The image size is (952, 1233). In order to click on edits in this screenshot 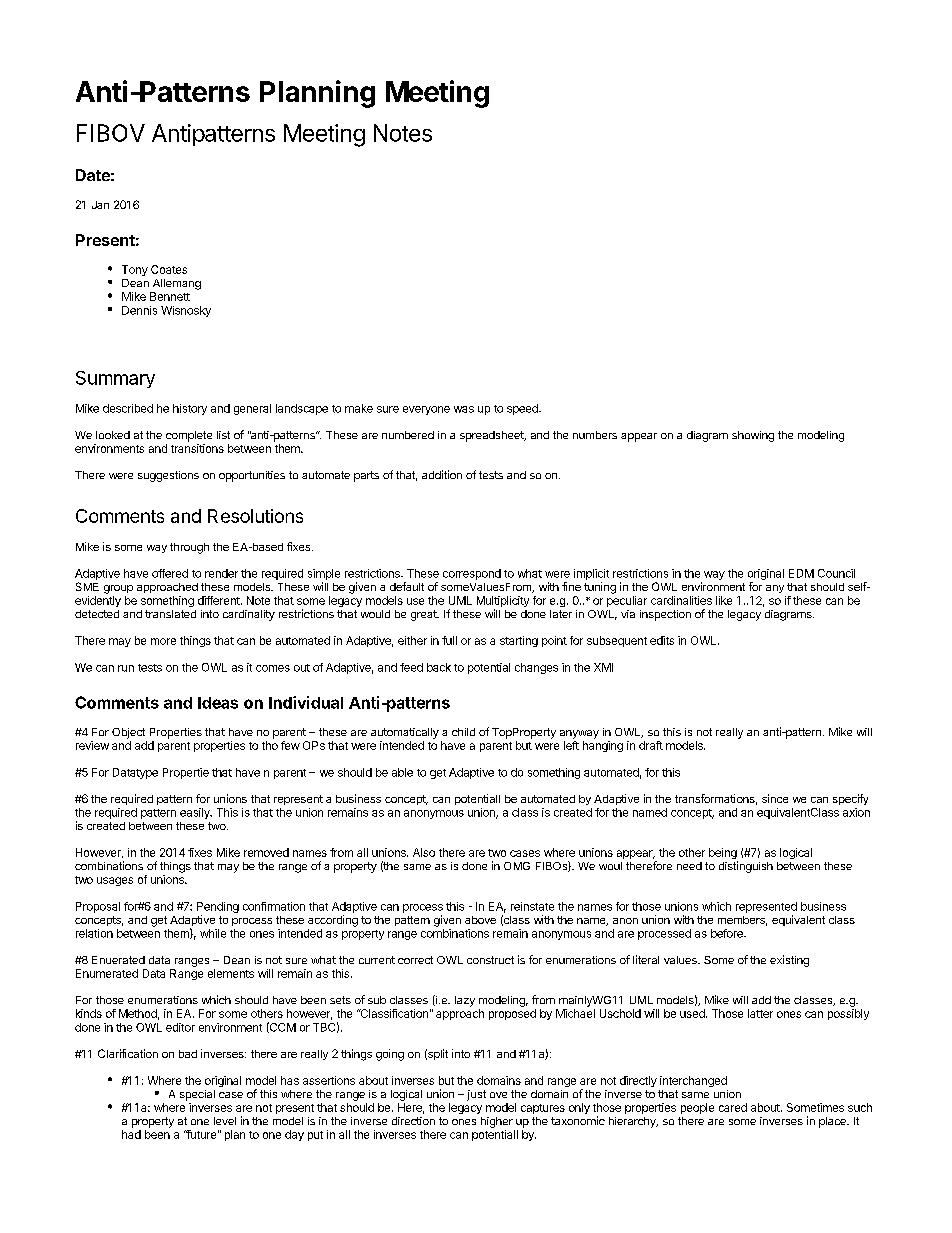, I will do `click(662, 640)`.
